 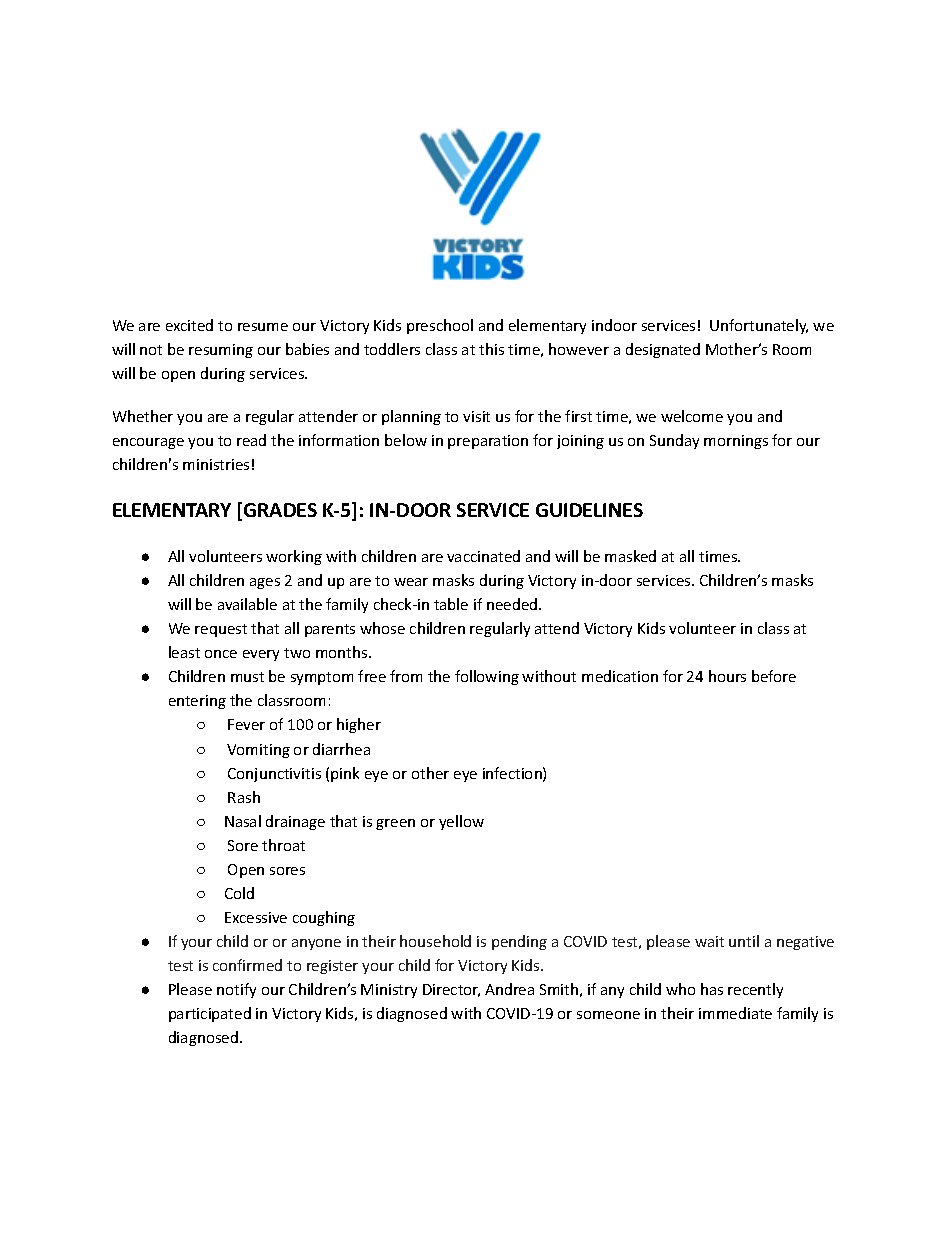 I want to click on hours, so click(x=727, y=676).
